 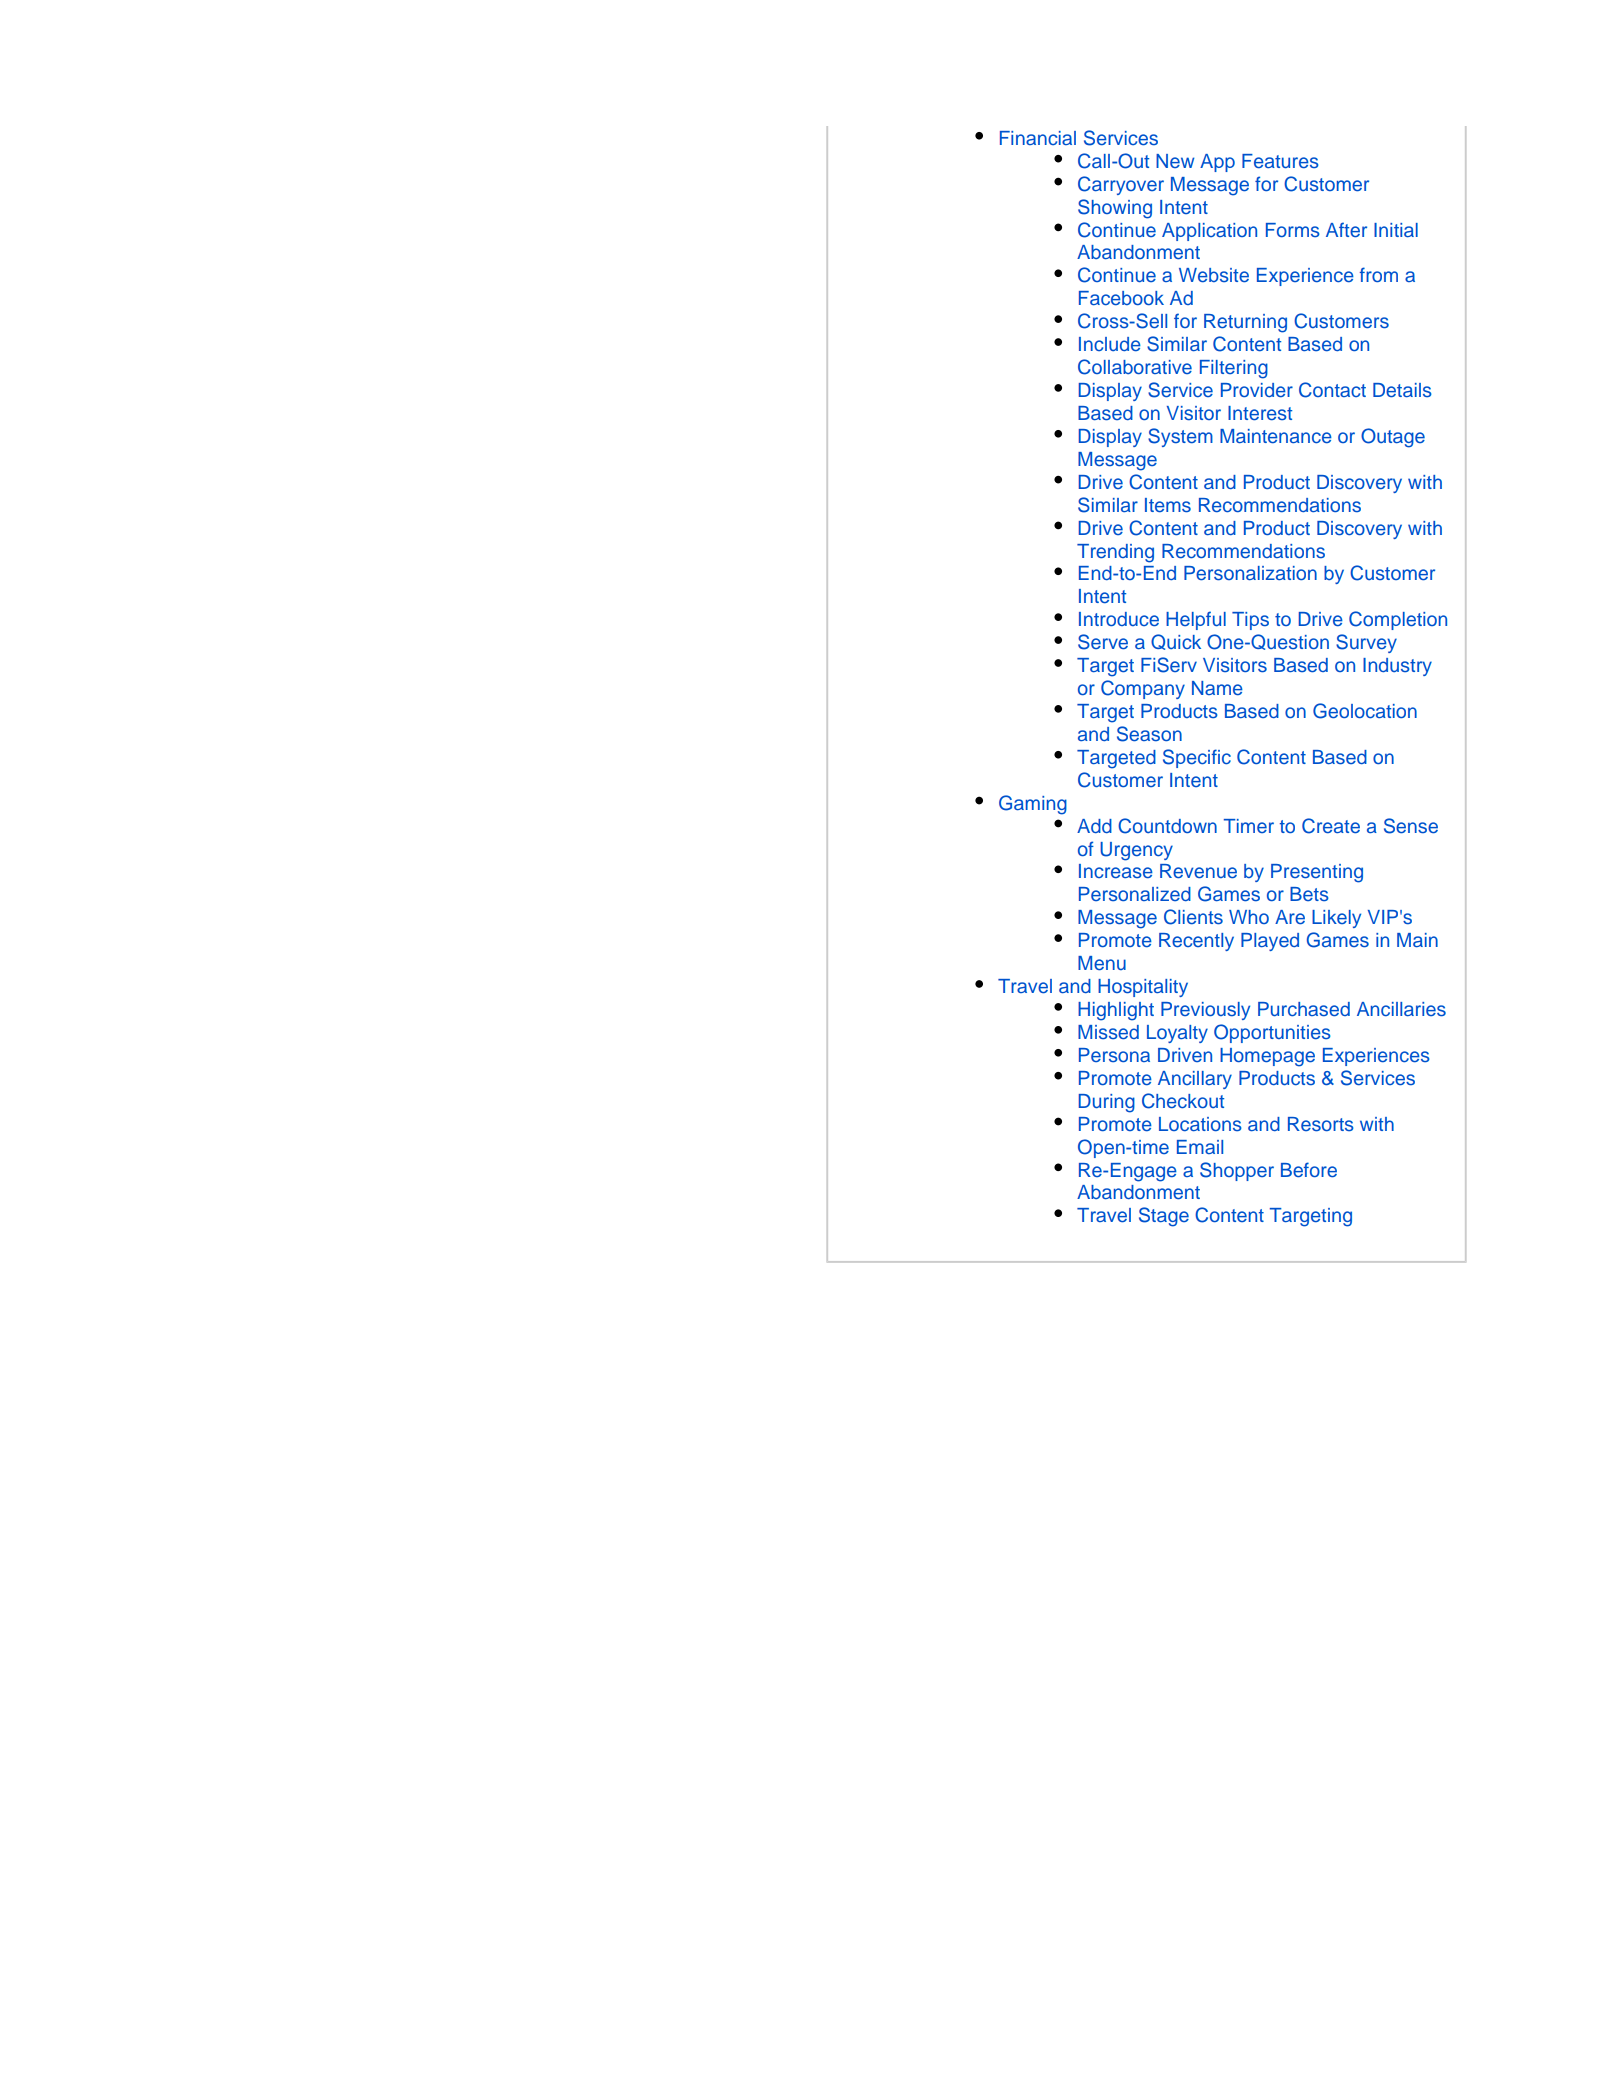 What do you see at coordinates (1102, 963) in the document?
I see `Menu` at bounding box center [1102, 963].
